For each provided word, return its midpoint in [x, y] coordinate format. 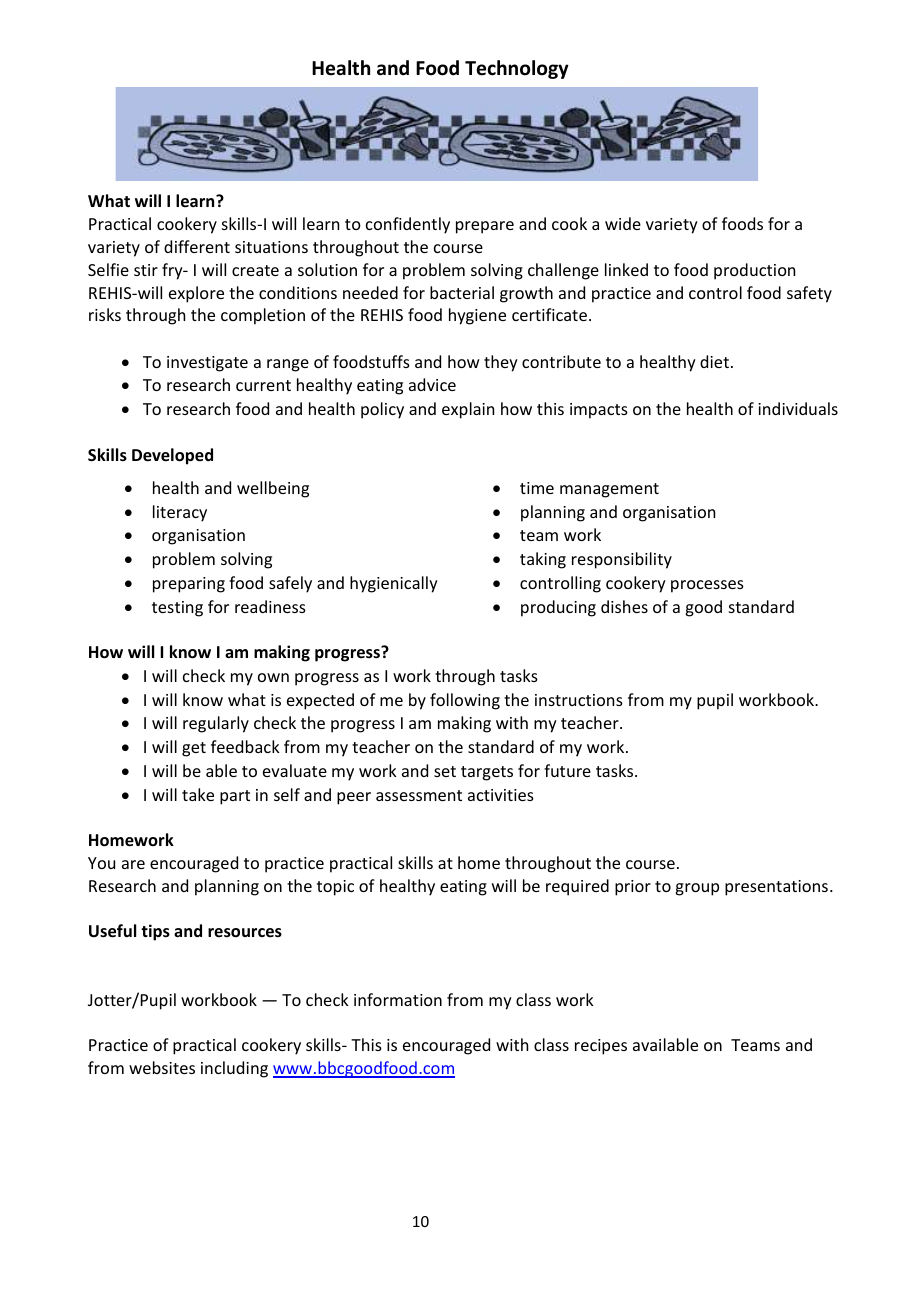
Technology [517, 69]
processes [707, 586]
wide [623, 223]
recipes [601, 1047]
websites [162, 1067]
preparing [189, 585]
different [197, 246]
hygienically [394, 584]
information [398, 999]
